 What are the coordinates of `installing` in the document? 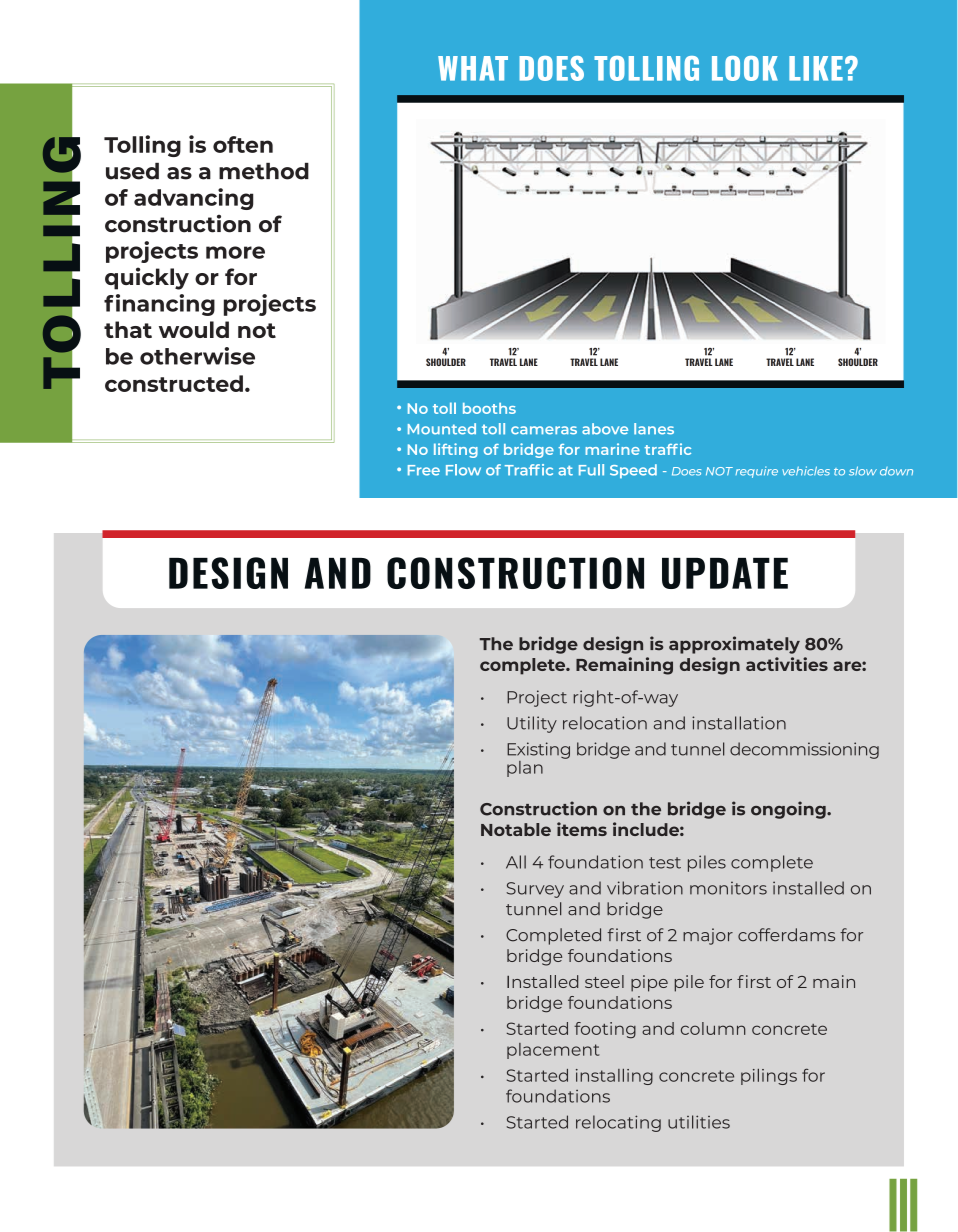 It's located at (614, 1077).
